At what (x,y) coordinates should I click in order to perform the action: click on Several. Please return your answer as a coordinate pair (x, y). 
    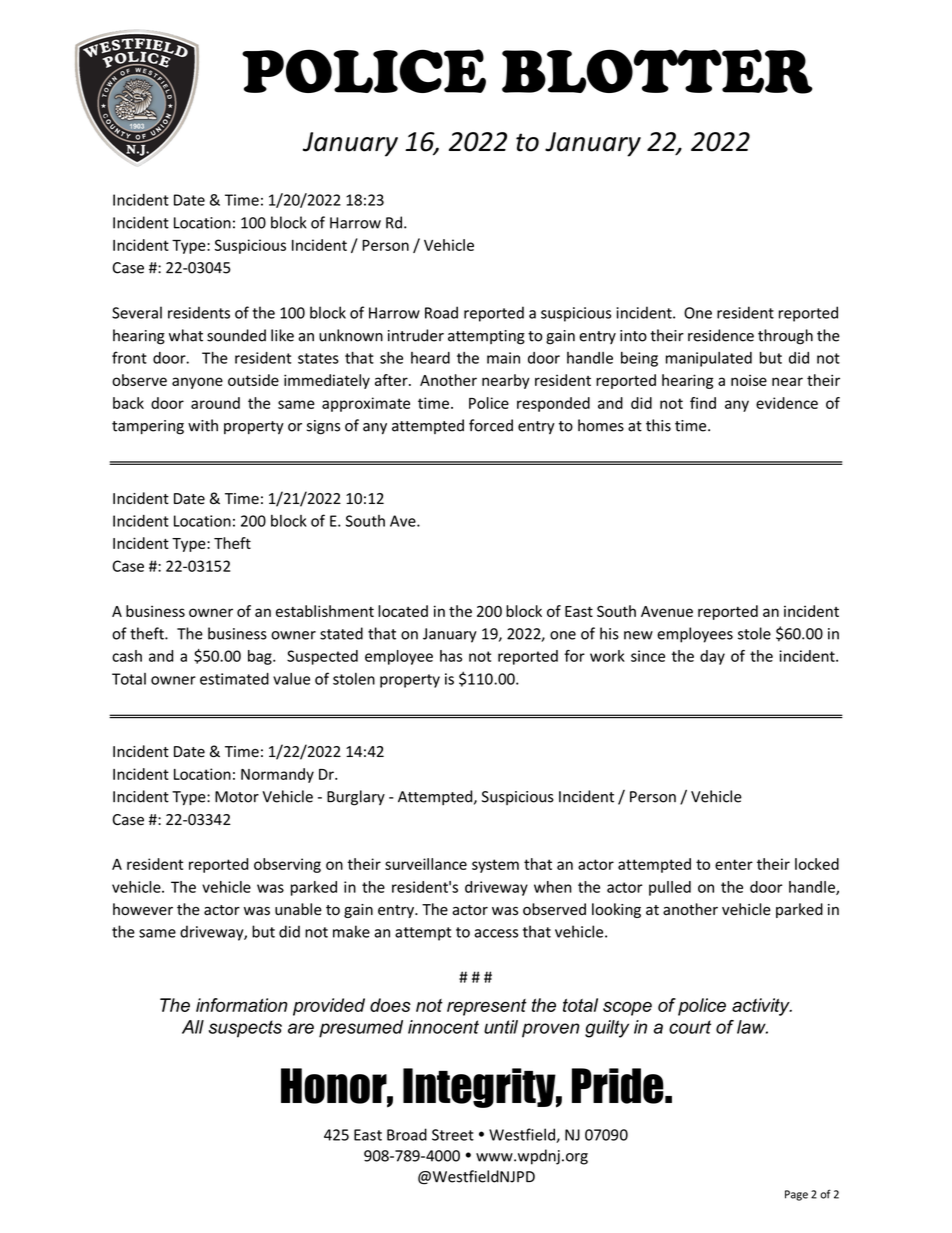
    Looking at the image, I should click on (137, 312).
